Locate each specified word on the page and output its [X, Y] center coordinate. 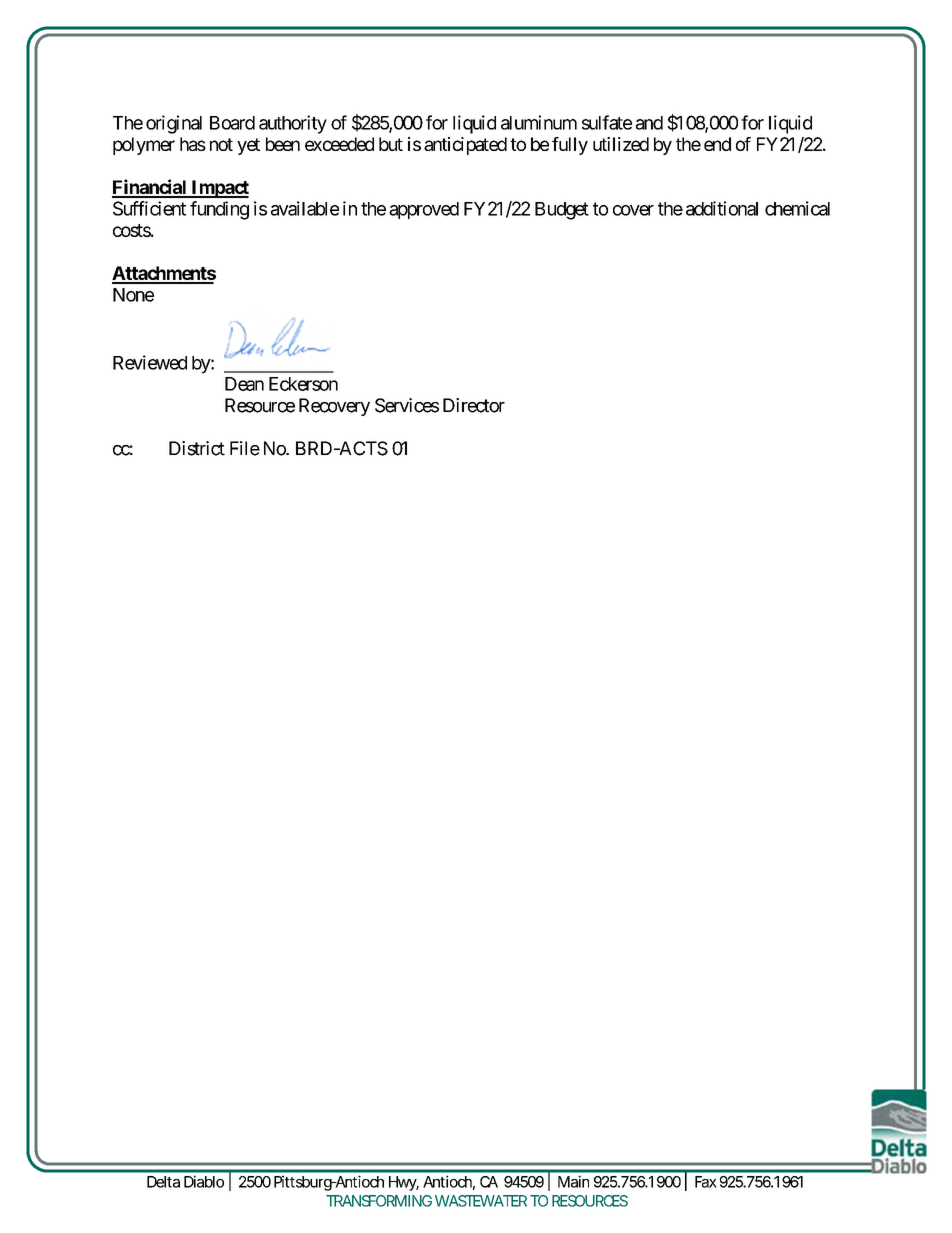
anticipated [465, 146]
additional [722, 208]
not [221, 144]
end [717, 144]
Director [474, 405]
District [197, 448]
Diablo [204, 1181]
